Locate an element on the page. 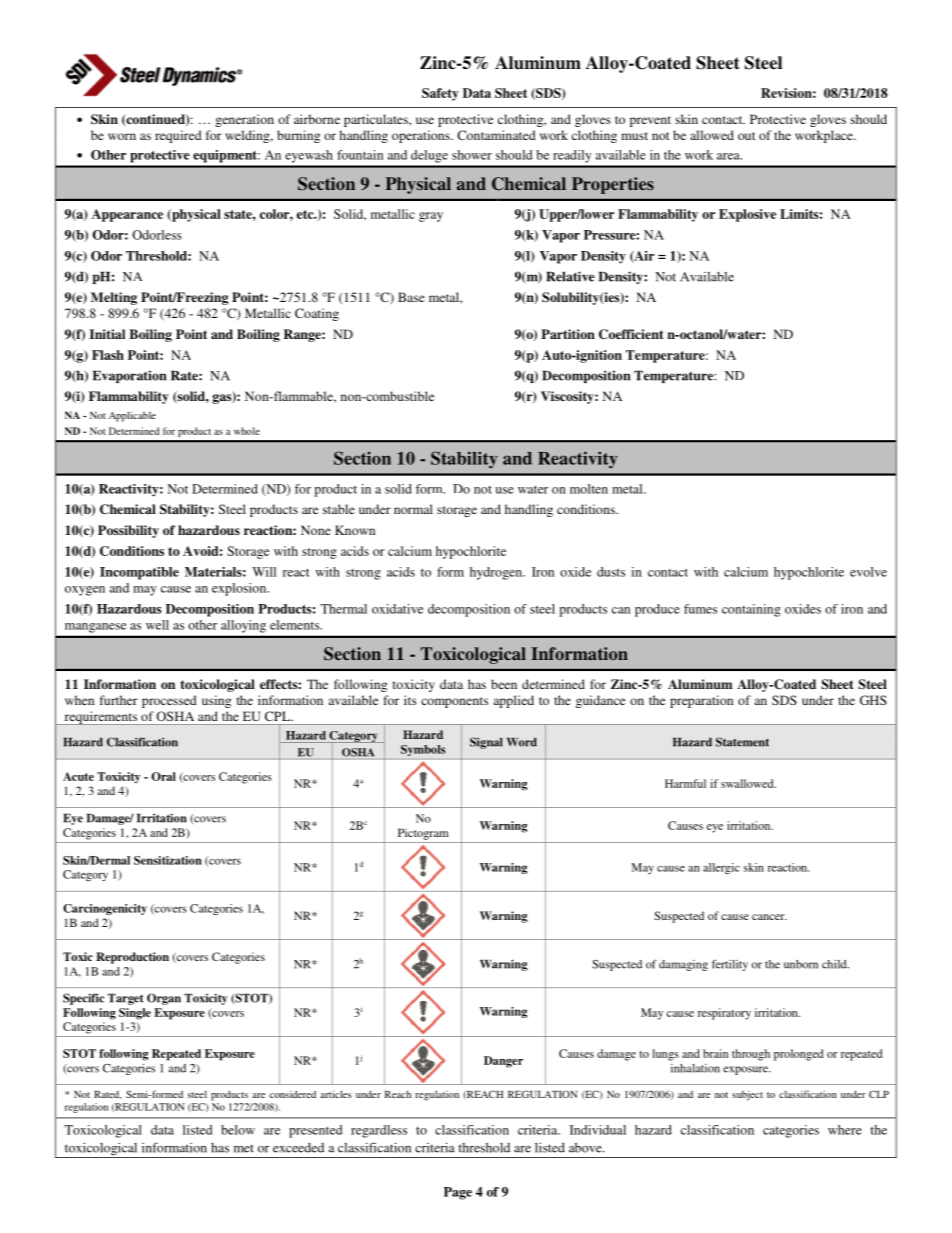 This document has width=952, height=1233. below is located at coordinates (238, 1130).
